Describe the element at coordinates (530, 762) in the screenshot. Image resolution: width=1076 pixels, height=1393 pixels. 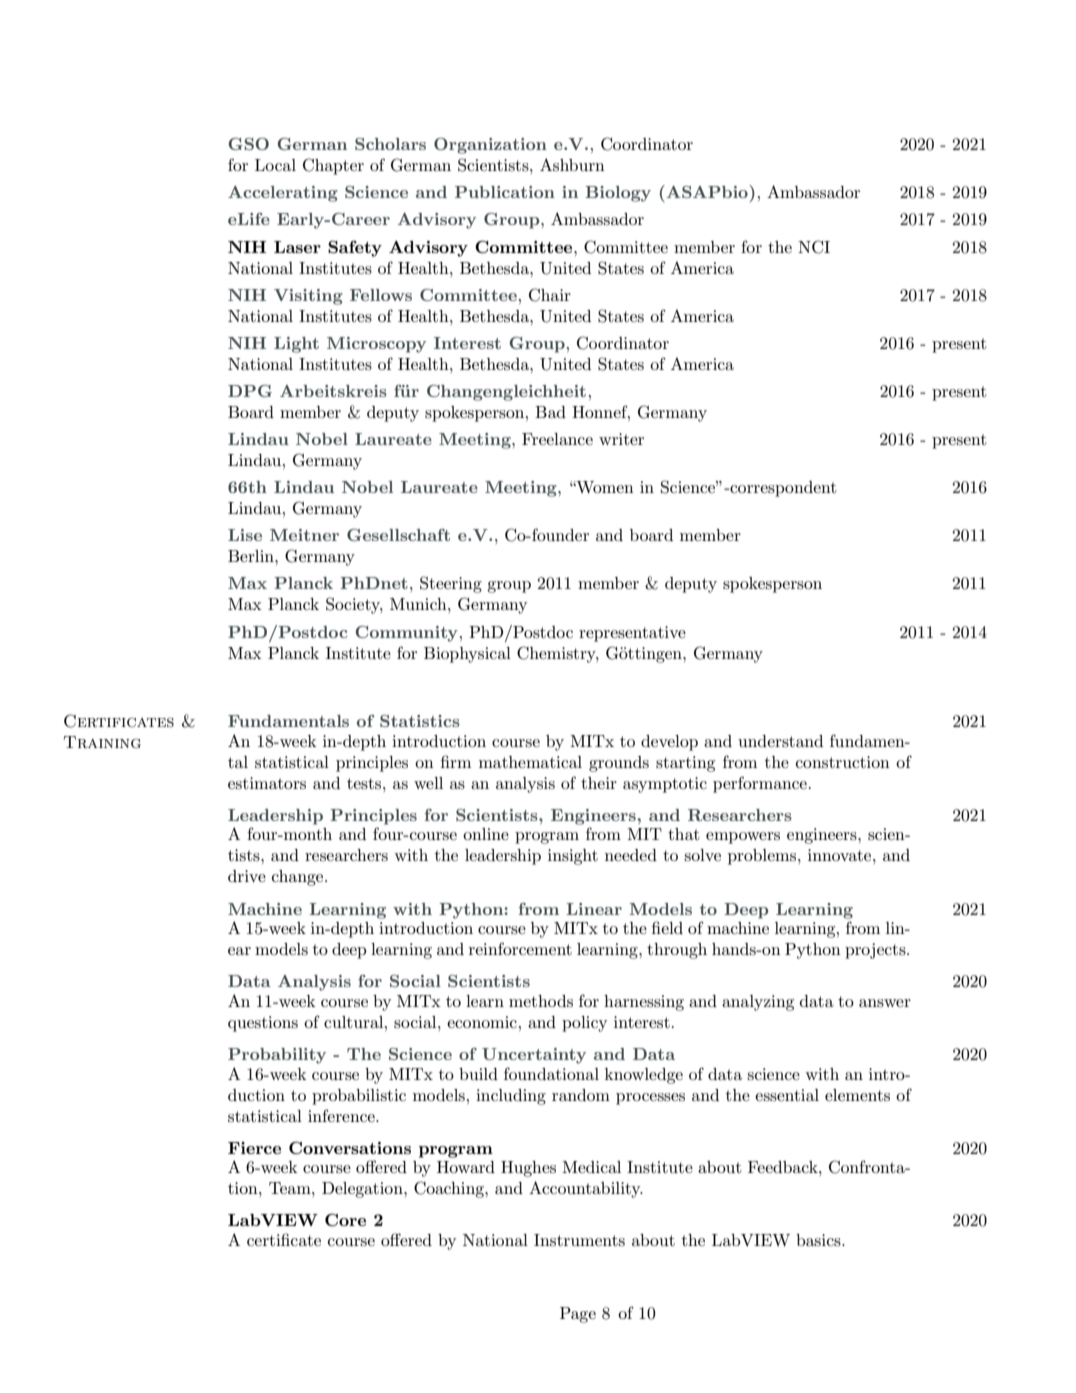
I see `mathematical` at that location.
